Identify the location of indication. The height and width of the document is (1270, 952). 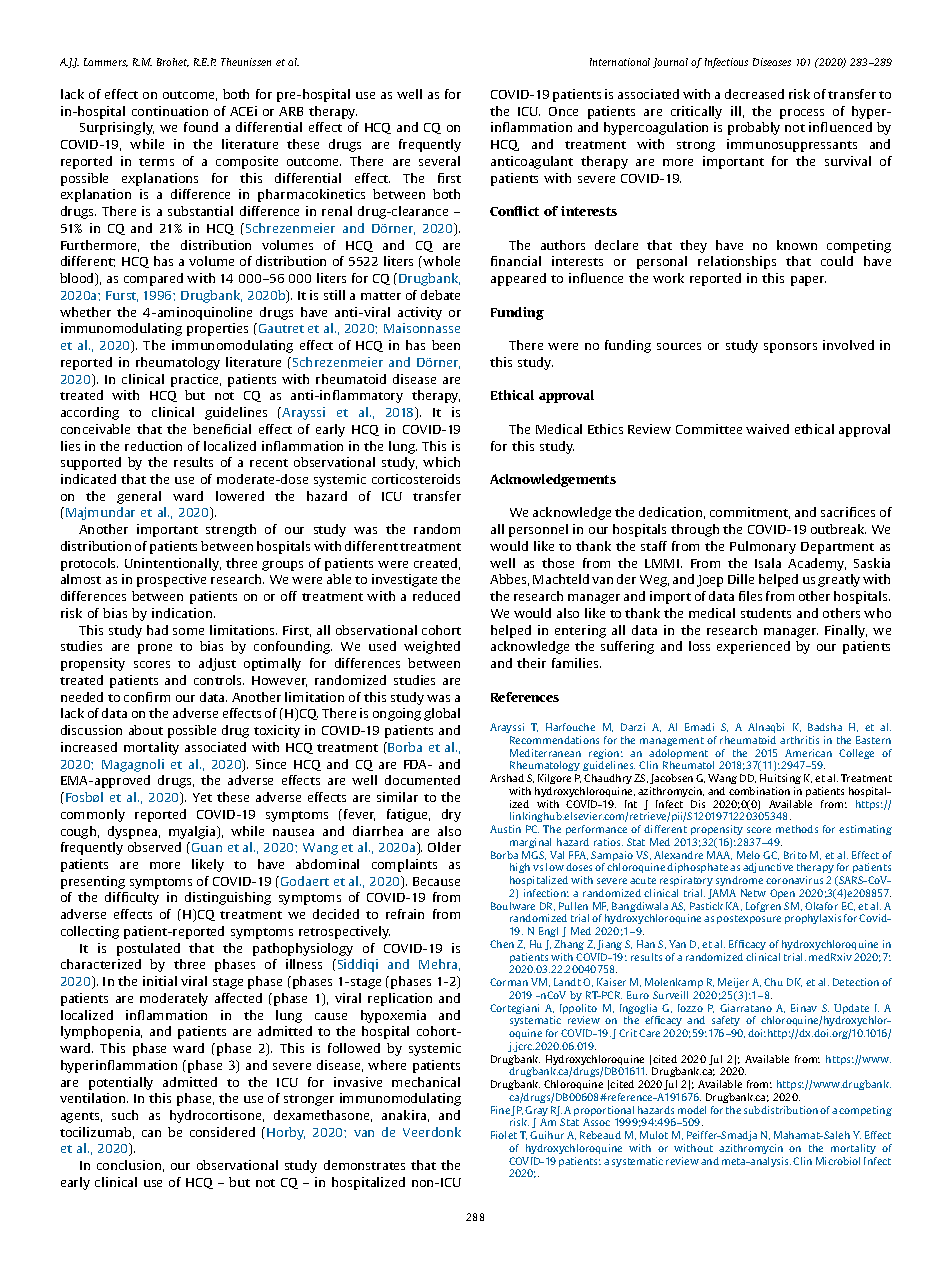
(183, 613).
